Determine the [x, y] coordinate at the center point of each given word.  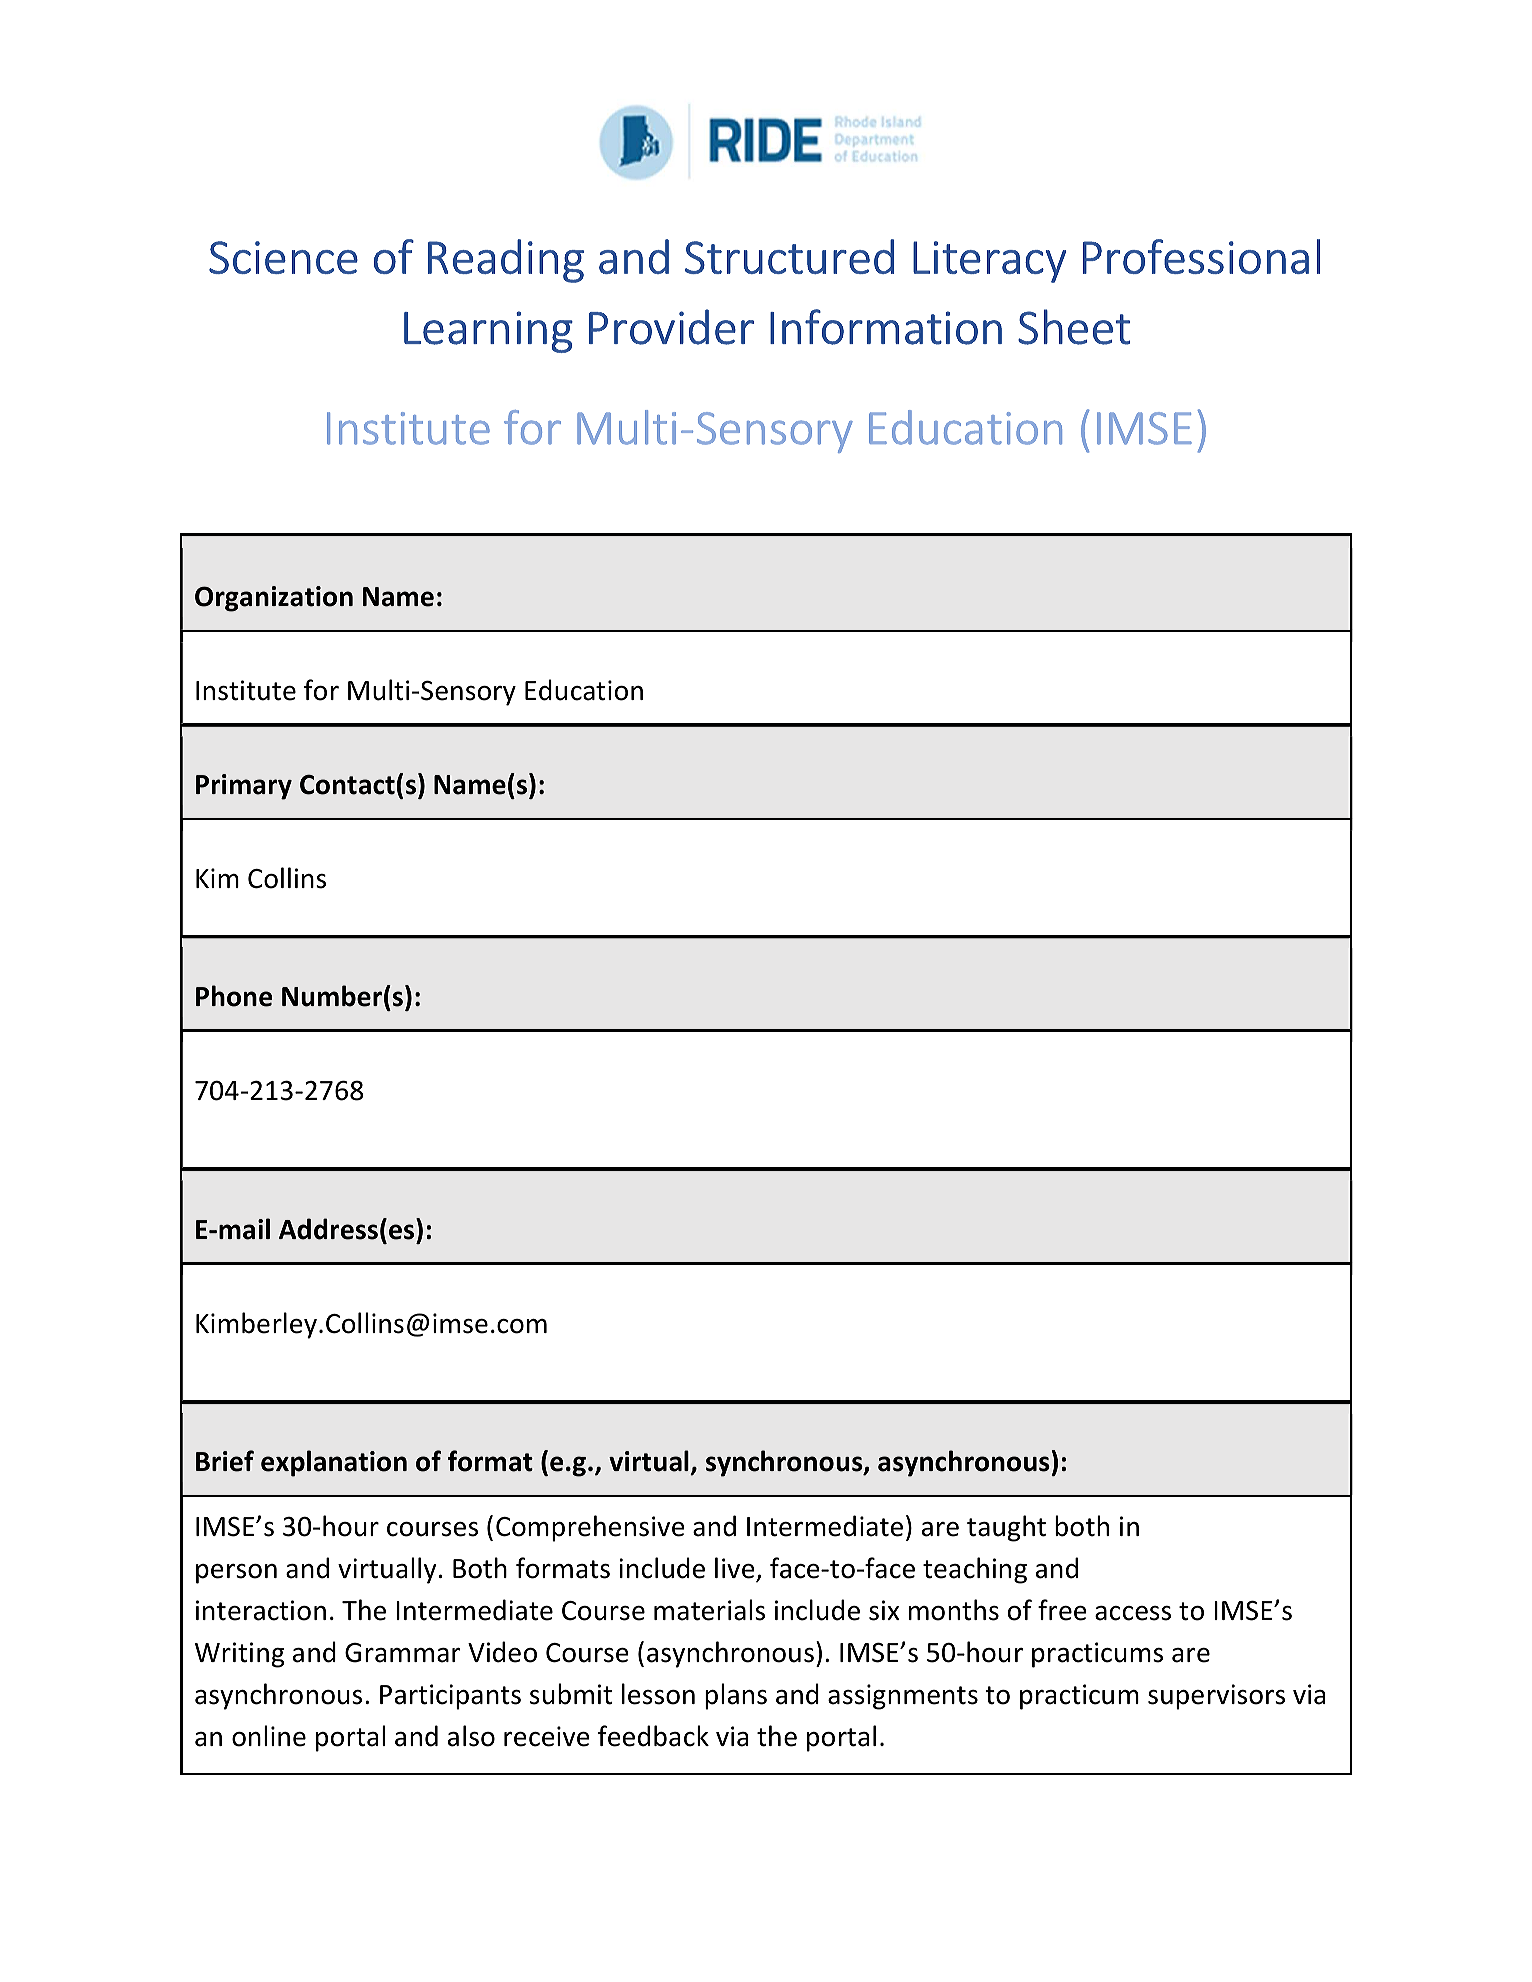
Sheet [1074, 327]
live [736, 1569]
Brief [225, 1461]
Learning [488, 332]
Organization [274, 599]
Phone [234, 996]
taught [1006, 1528]
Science [283, 257]
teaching [975, 1570]
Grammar [403, 1653]
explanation [334, 1463]
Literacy [989, 262]
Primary [244, 787]
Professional [1201, 256]
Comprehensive [590, 1528]
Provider [671, 327]
